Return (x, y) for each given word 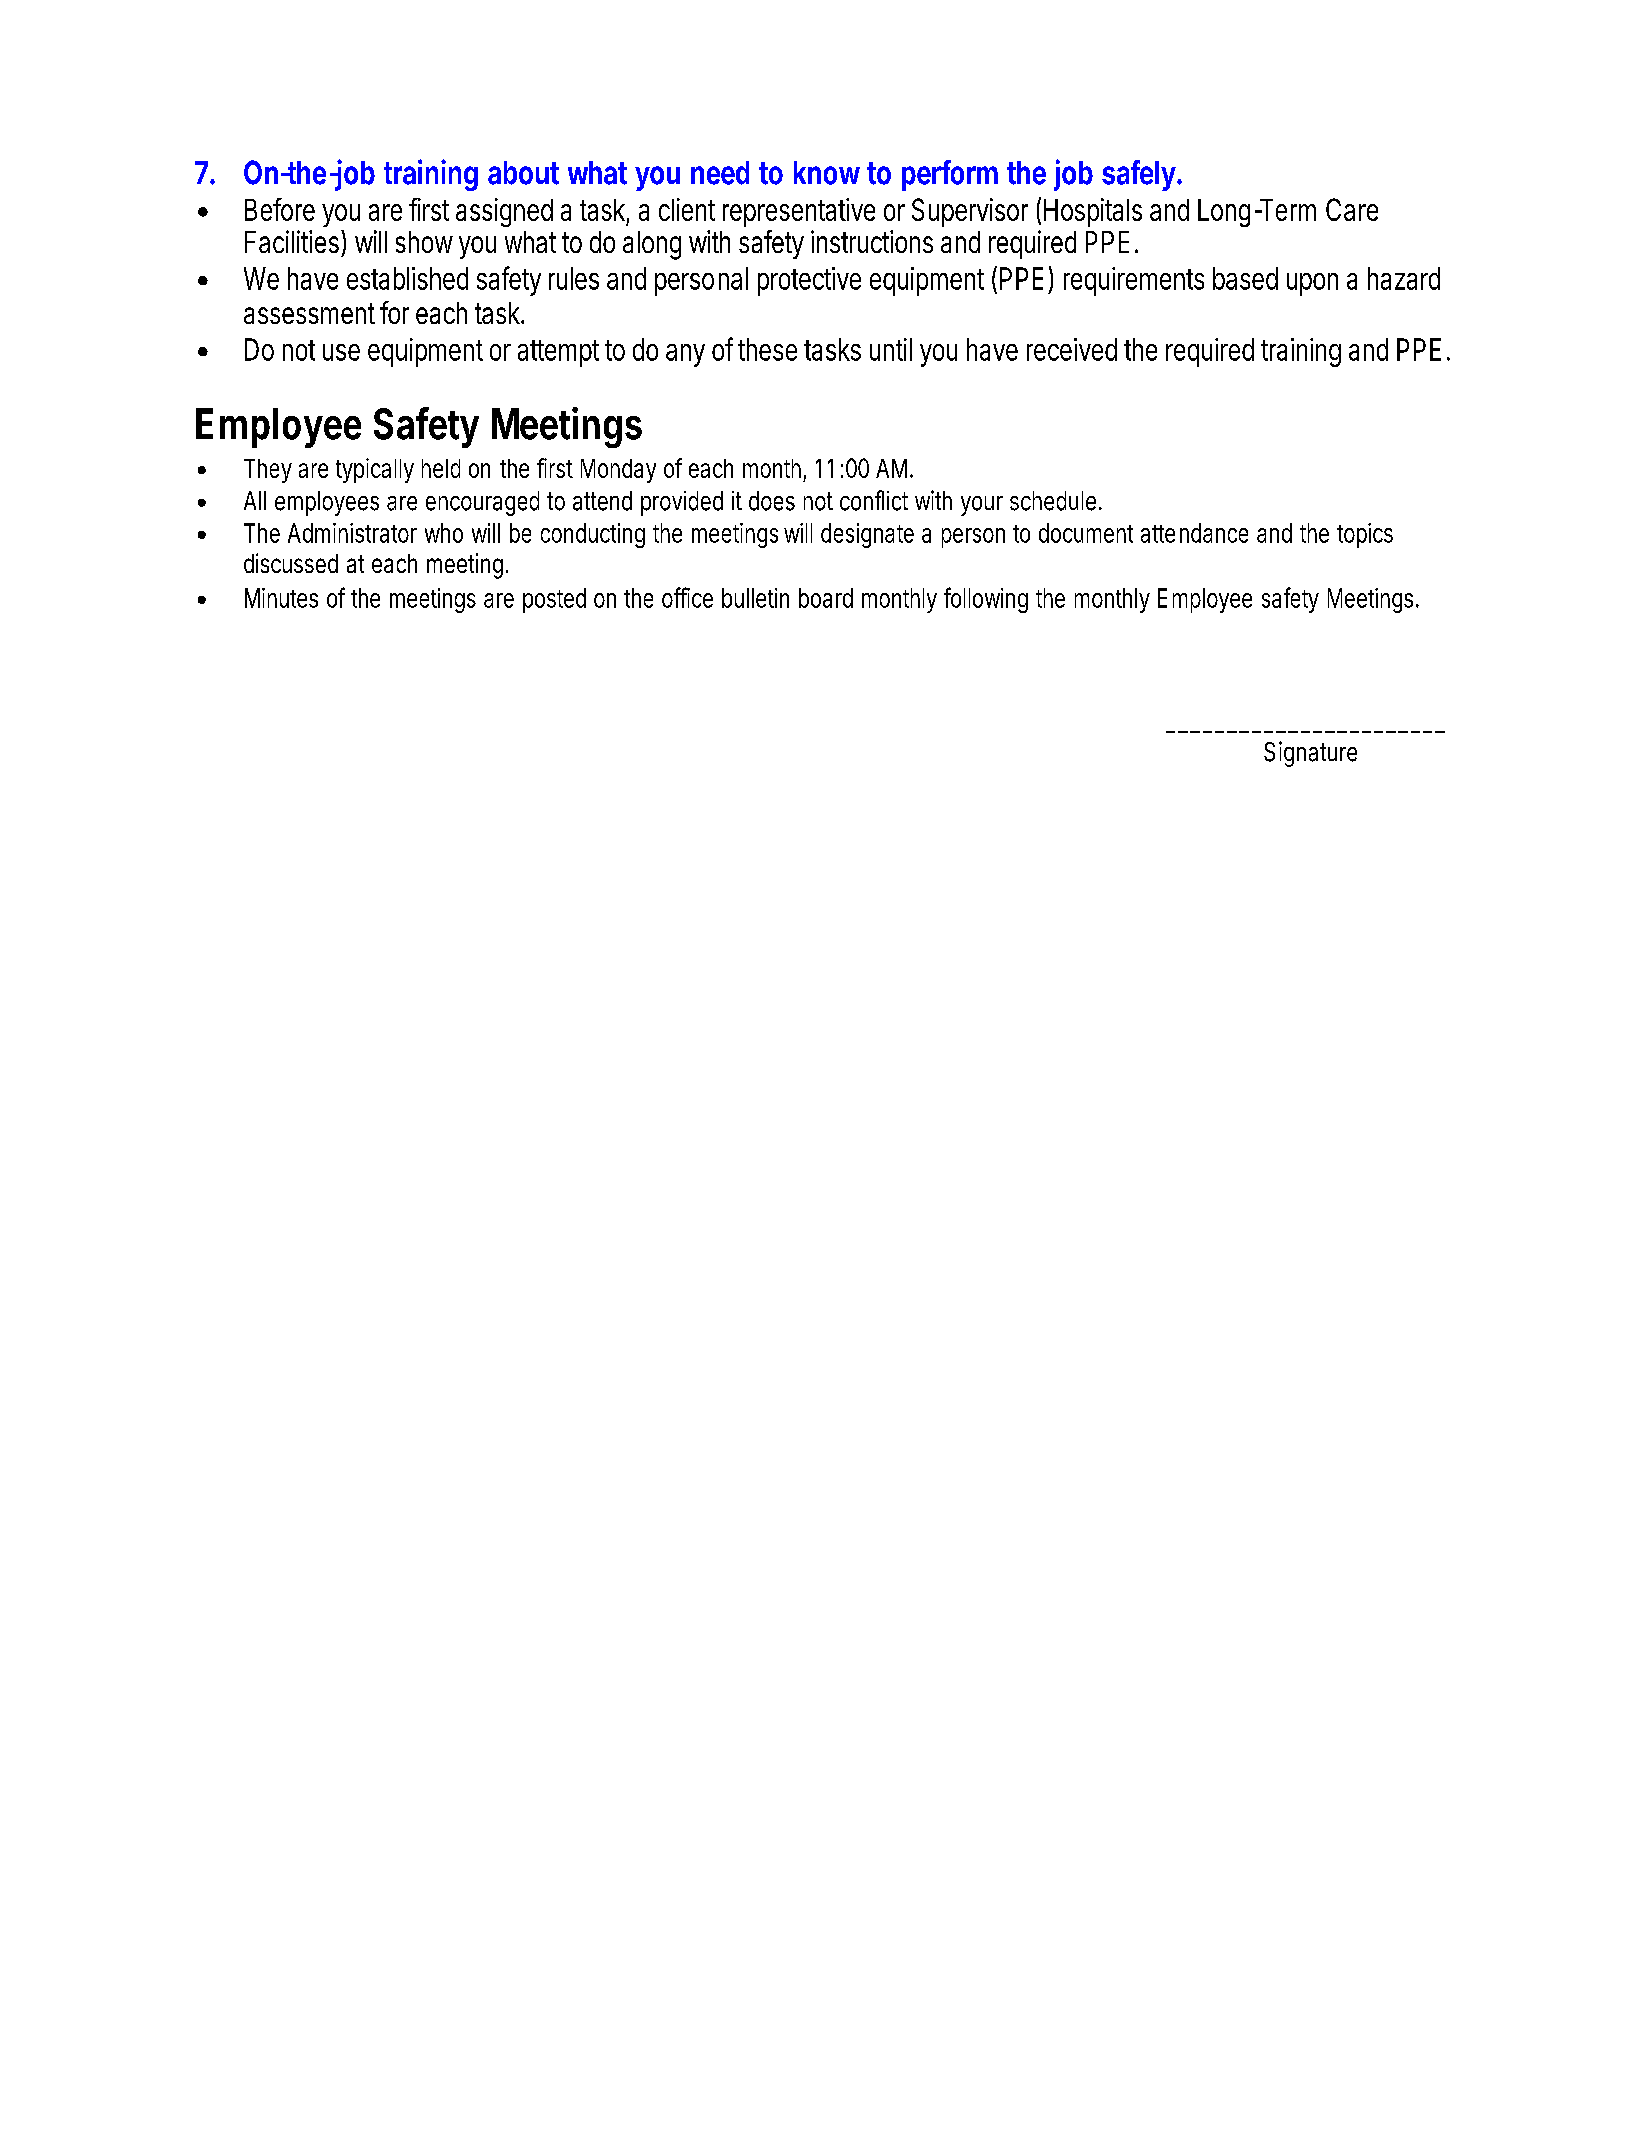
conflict (874, 500)
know (827, 173)
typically (375, 470)
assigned (504, 212)
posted (554, 600)
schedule (1053, 501)
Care (1352, 209)
